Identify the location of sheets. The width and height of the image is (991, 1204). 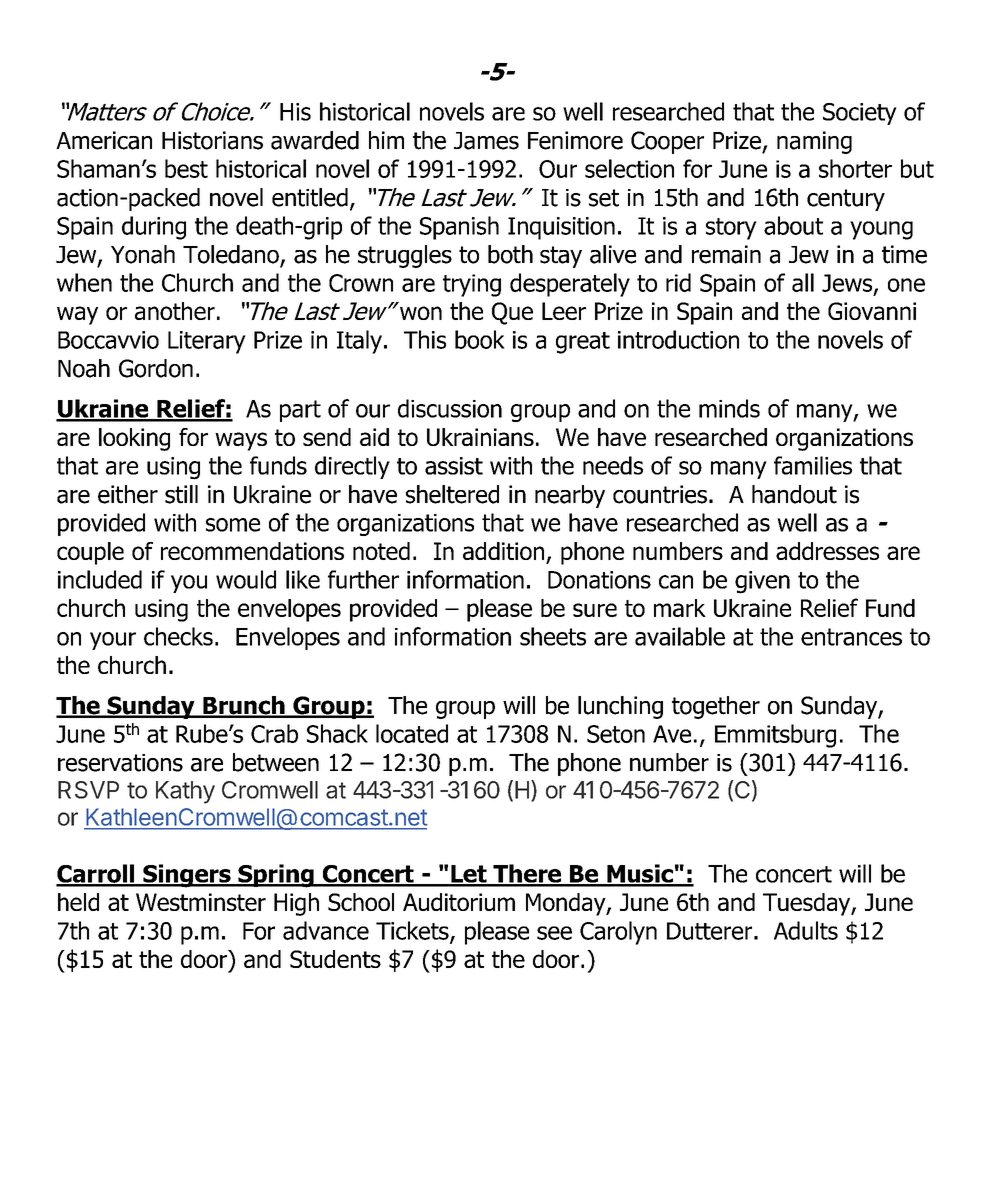
(553, 636).
